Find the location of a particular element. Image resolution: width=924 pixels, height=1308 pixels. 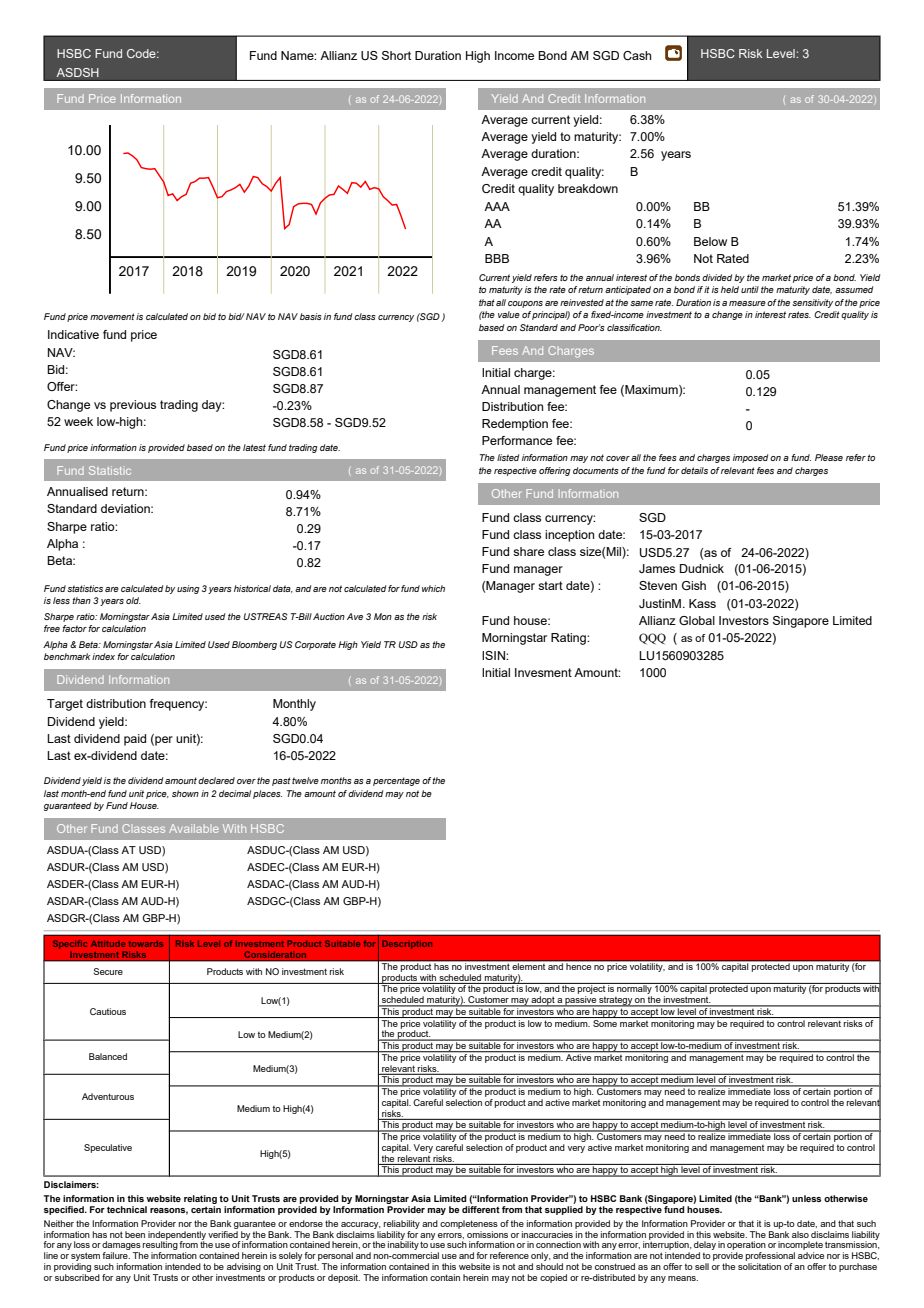

completeness is located at coordinates (469, 1224).
